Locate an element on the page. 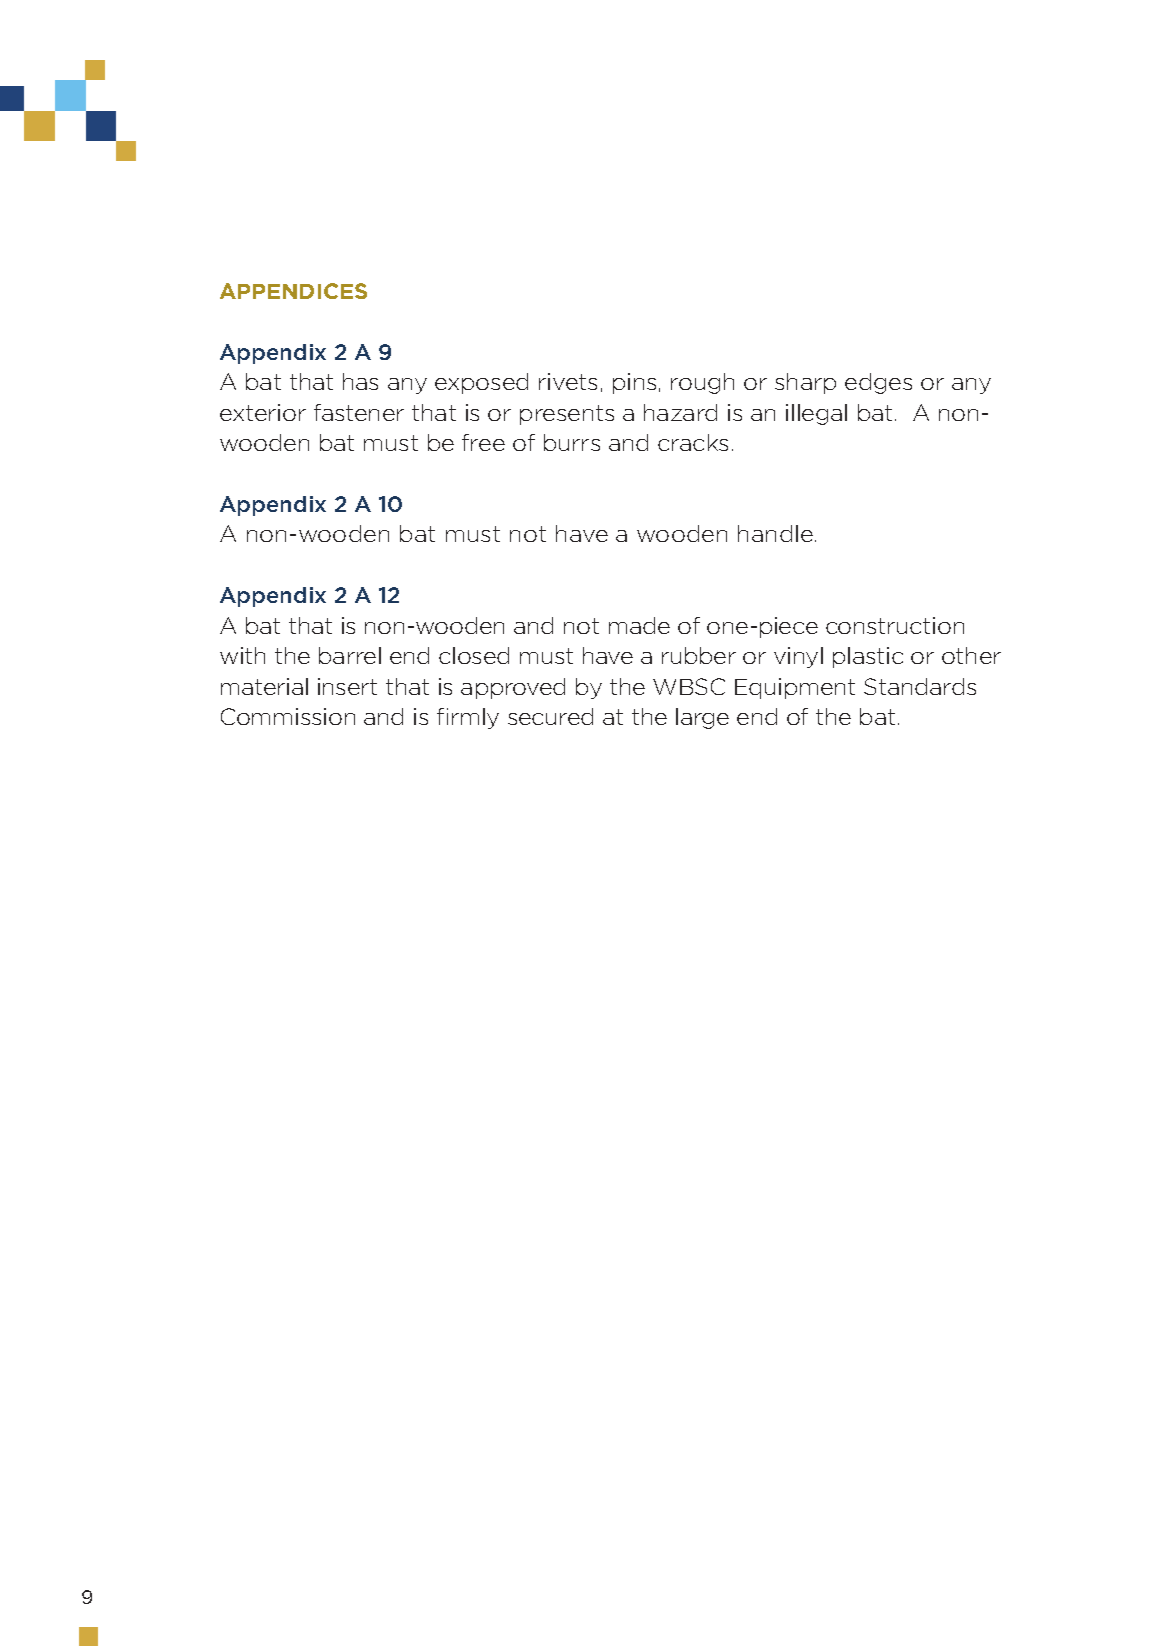 The image size is (1160, 1646). APPENDICES is located at coordinates (293, 291).
